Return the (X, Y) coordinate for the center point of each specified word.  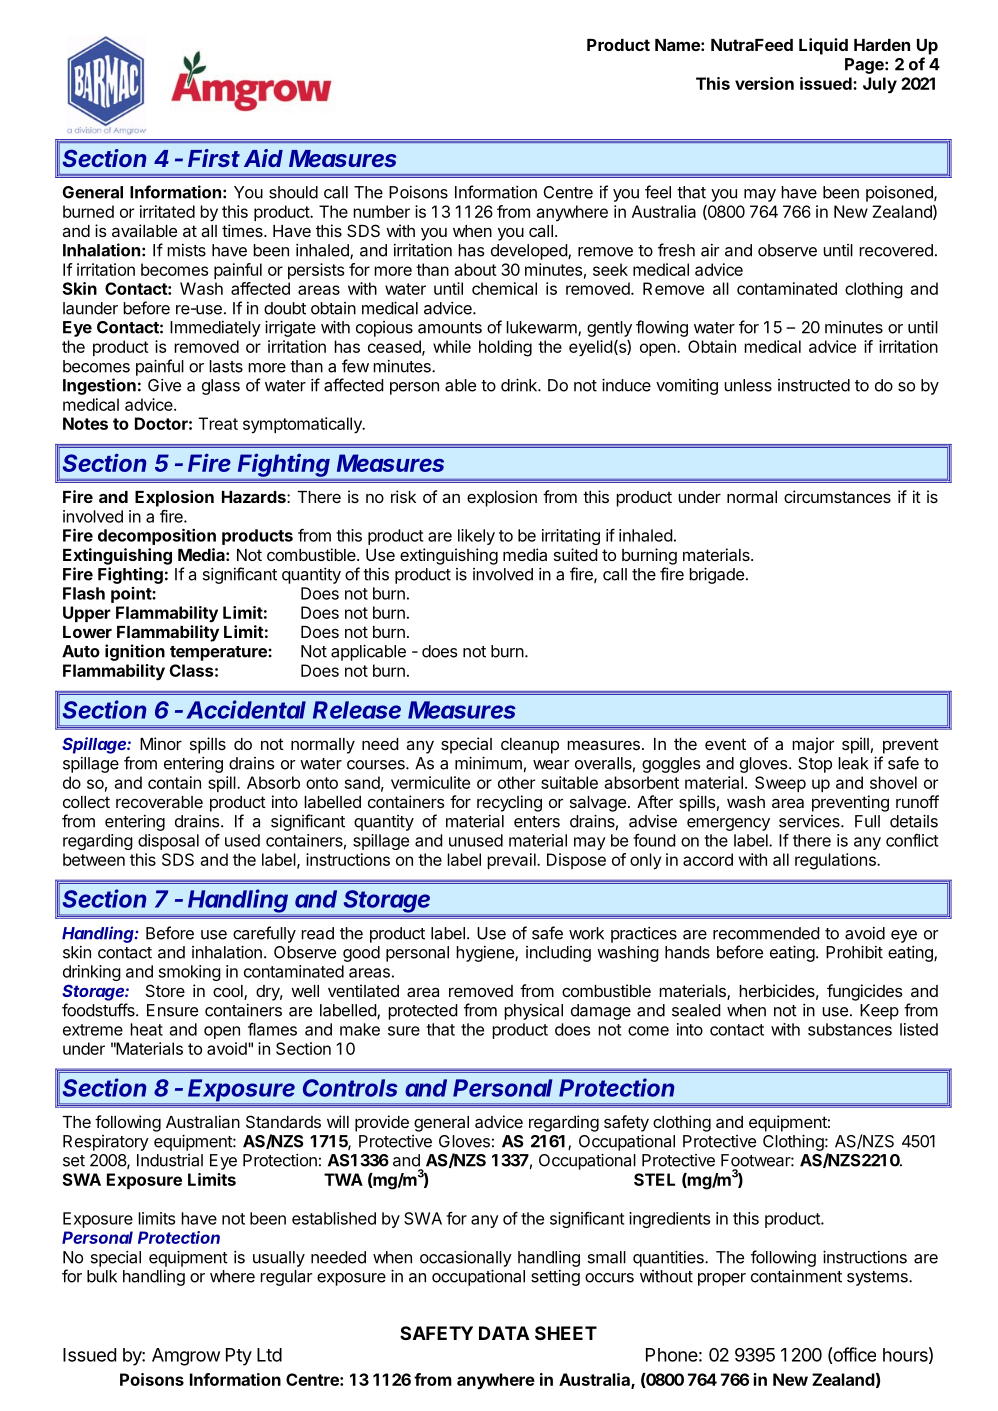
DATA (504, 1333)
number (381, 211)
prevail (512, 861)
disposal (168, 842)
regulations (836, 861)
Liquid (823, 46)
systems (878, 1278)
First (214, 158)
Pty (239, 1357)
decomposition (157, 536)
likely (476, 537)
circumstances (837, 496)
